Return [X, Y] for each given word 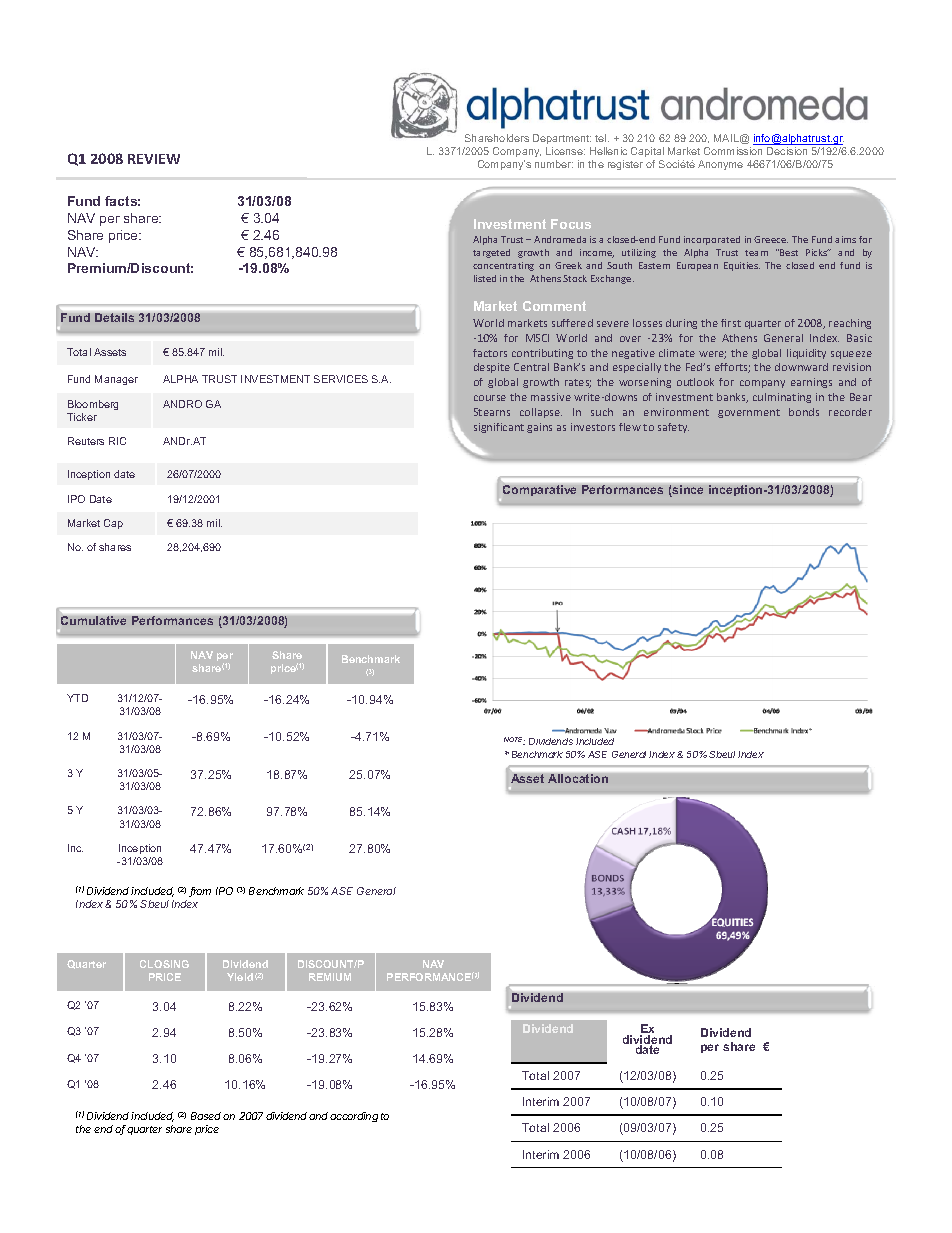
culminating [782, 398]
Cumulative [93, 620]
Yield [240, 977]
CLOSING [164, 964]
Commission [733, 151]
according [354, 1117]
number [554, 164]
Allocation [578, 778]
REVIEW [154, 159]
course [490, 398]
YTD [77, 698]
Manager [116, 380]
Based [207, 1116]
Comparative [539, 490]
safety [673, 428]
